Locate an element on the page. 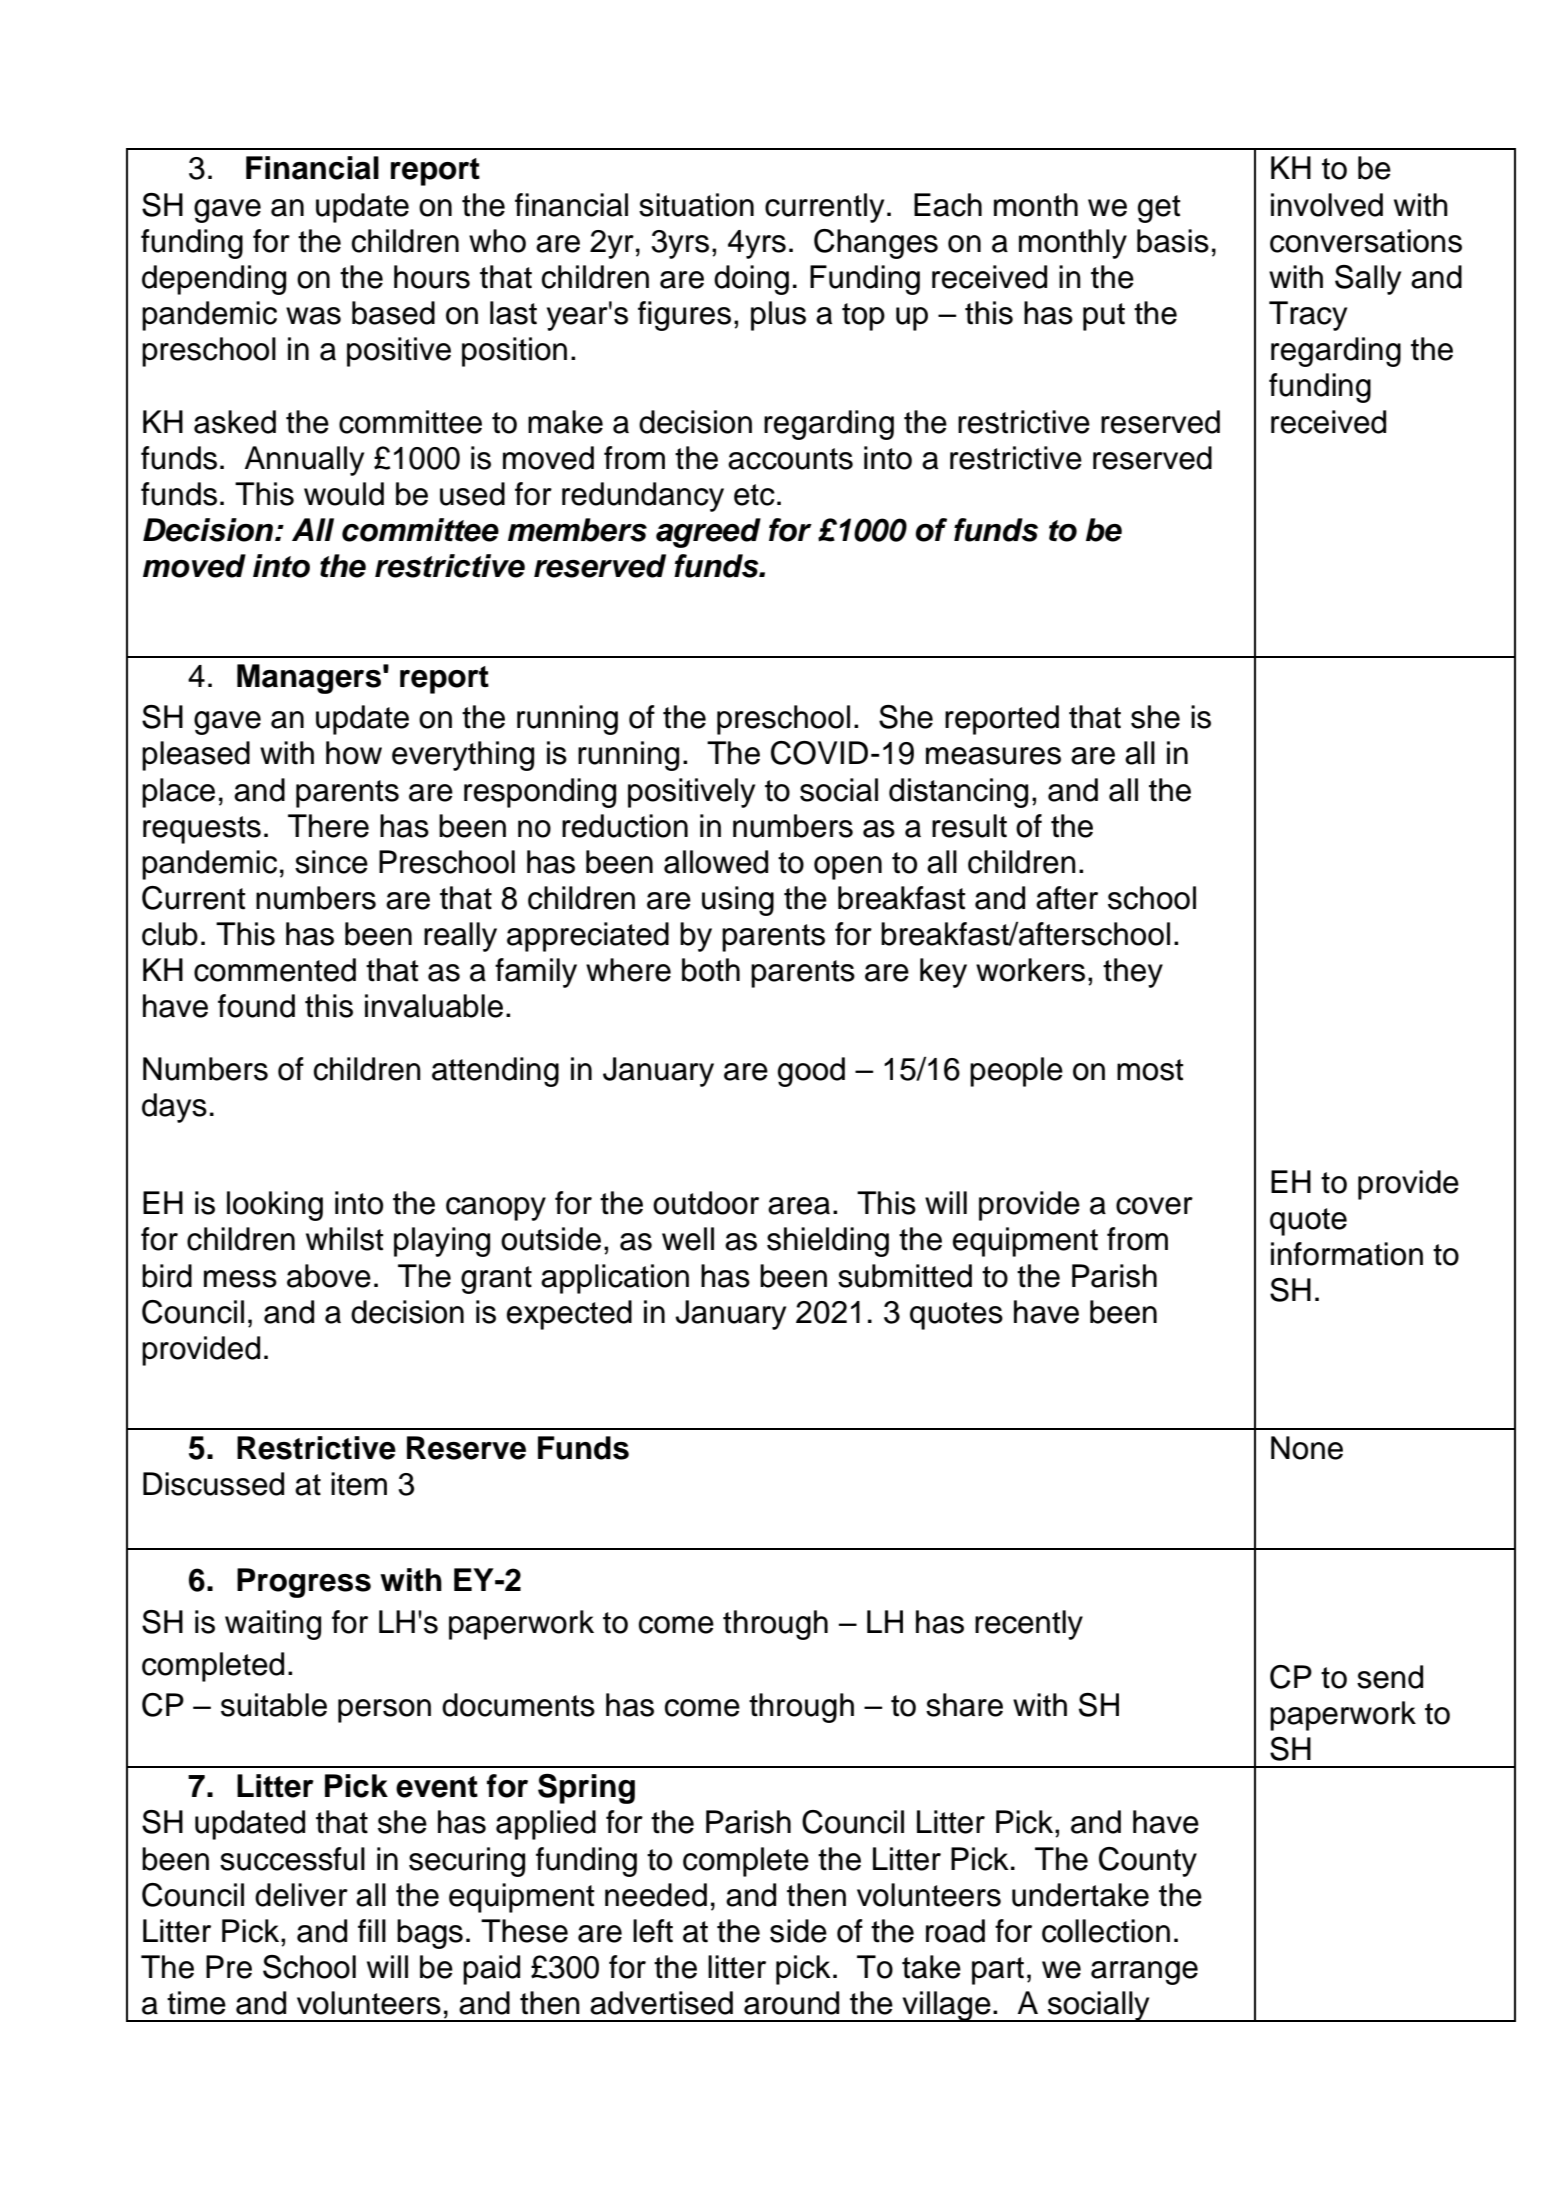 The height and width of the page is (2205, 1559). was is located at coordinates (313, 316).
